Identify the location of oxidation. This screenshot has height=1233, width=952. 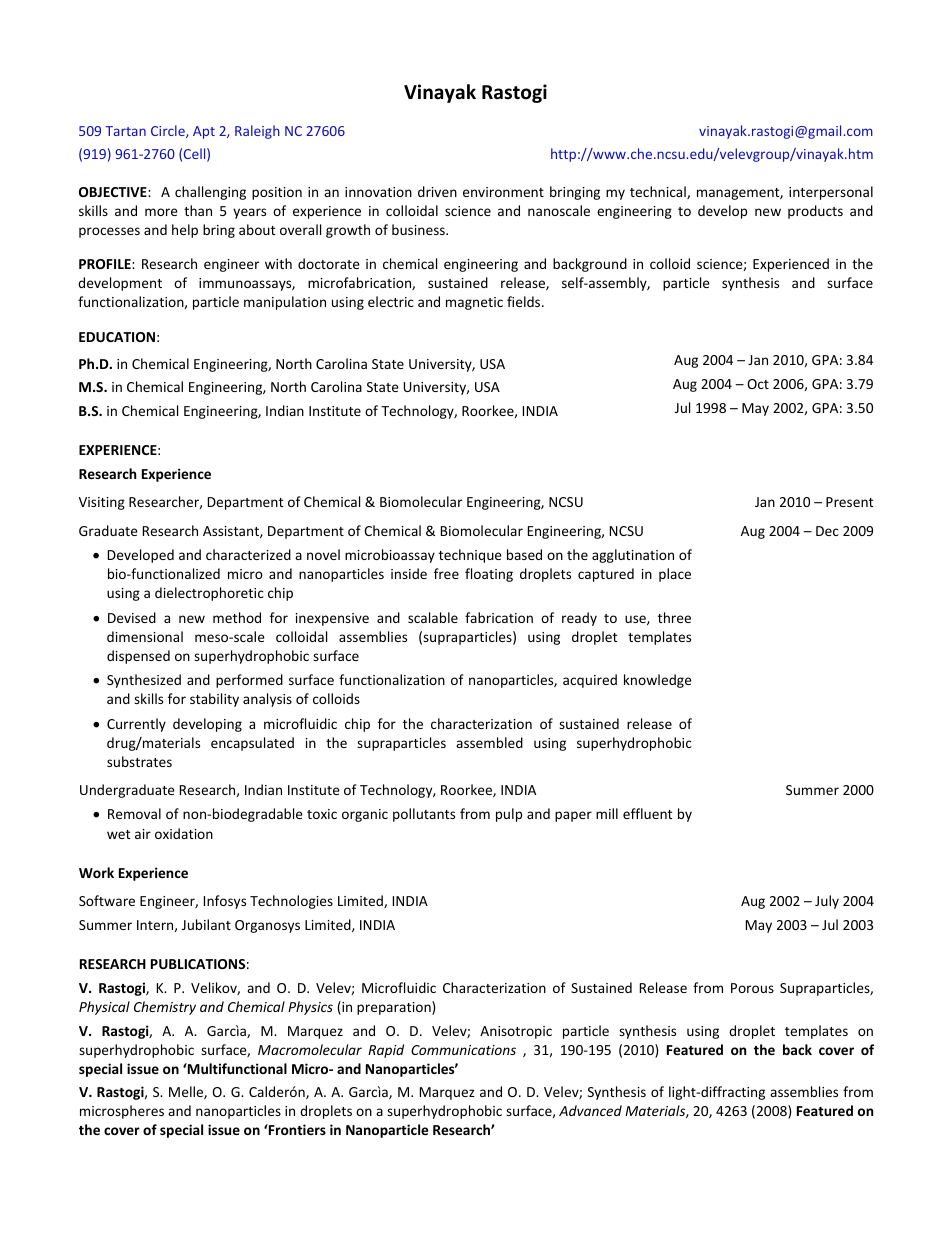
(184, 833).
